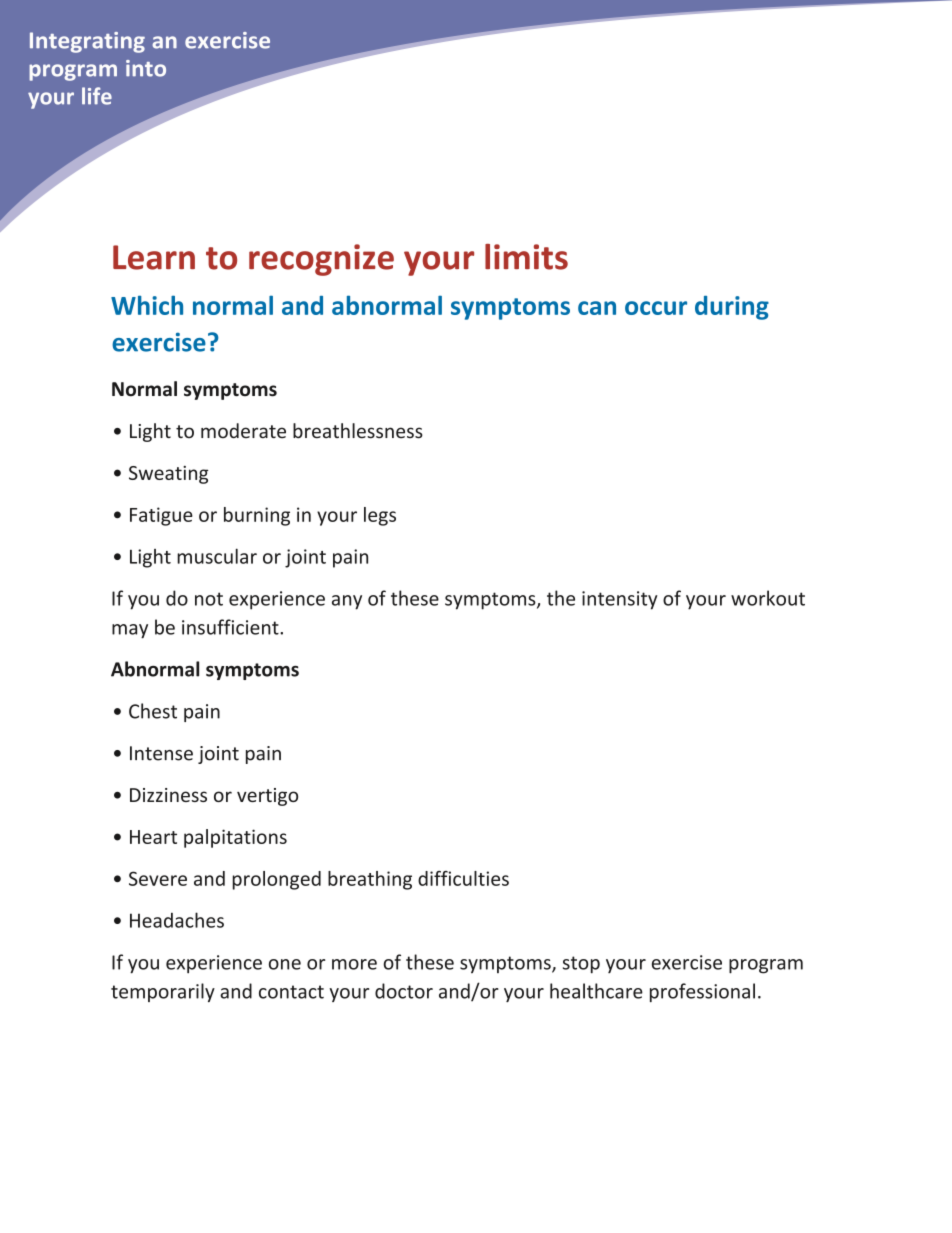  Describe the element at coordinates (404, 991) in the screenshot. I see `doctor` at that location.
